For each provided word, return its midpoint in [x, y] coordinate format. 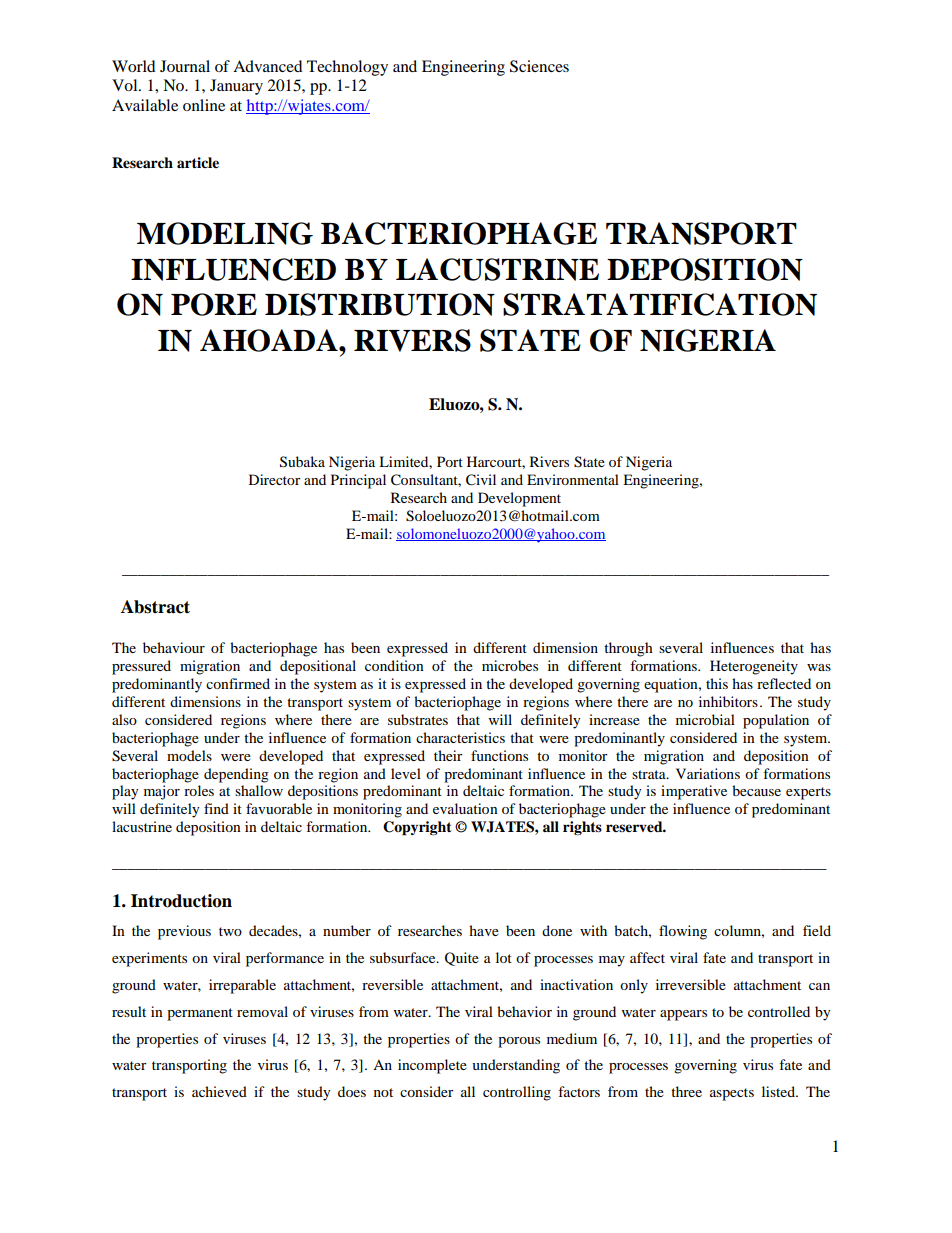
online [204, 105]
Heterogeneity [754, 667]
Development [519, 499]
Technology [347, 68]
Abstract [155, 607]
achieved [219, 1091]
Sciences [539, 66]
